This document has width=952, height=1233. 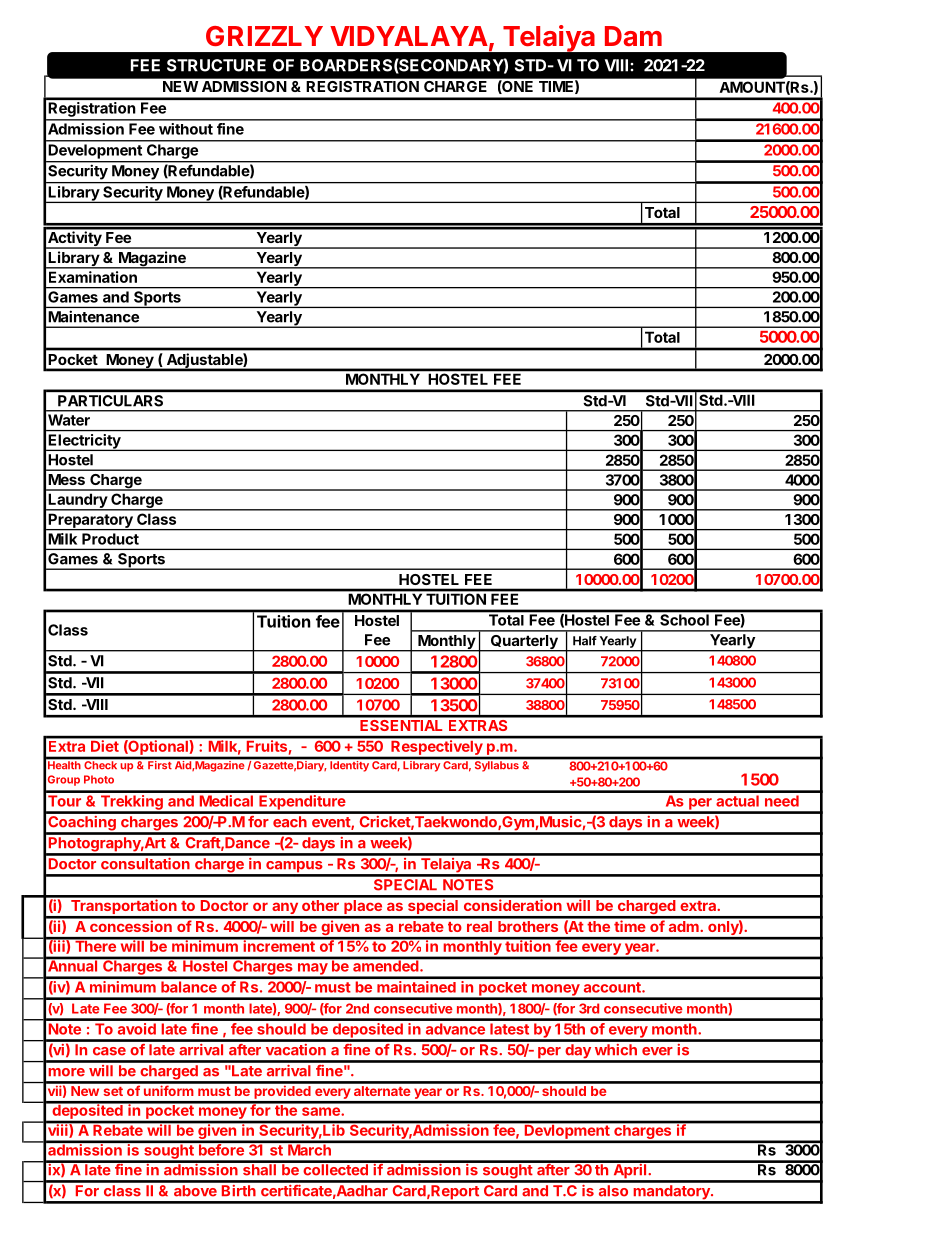 What do you see at coordinates (524, 643) in the document?
I see `Quarterly` at bounding box center [524, 643].
